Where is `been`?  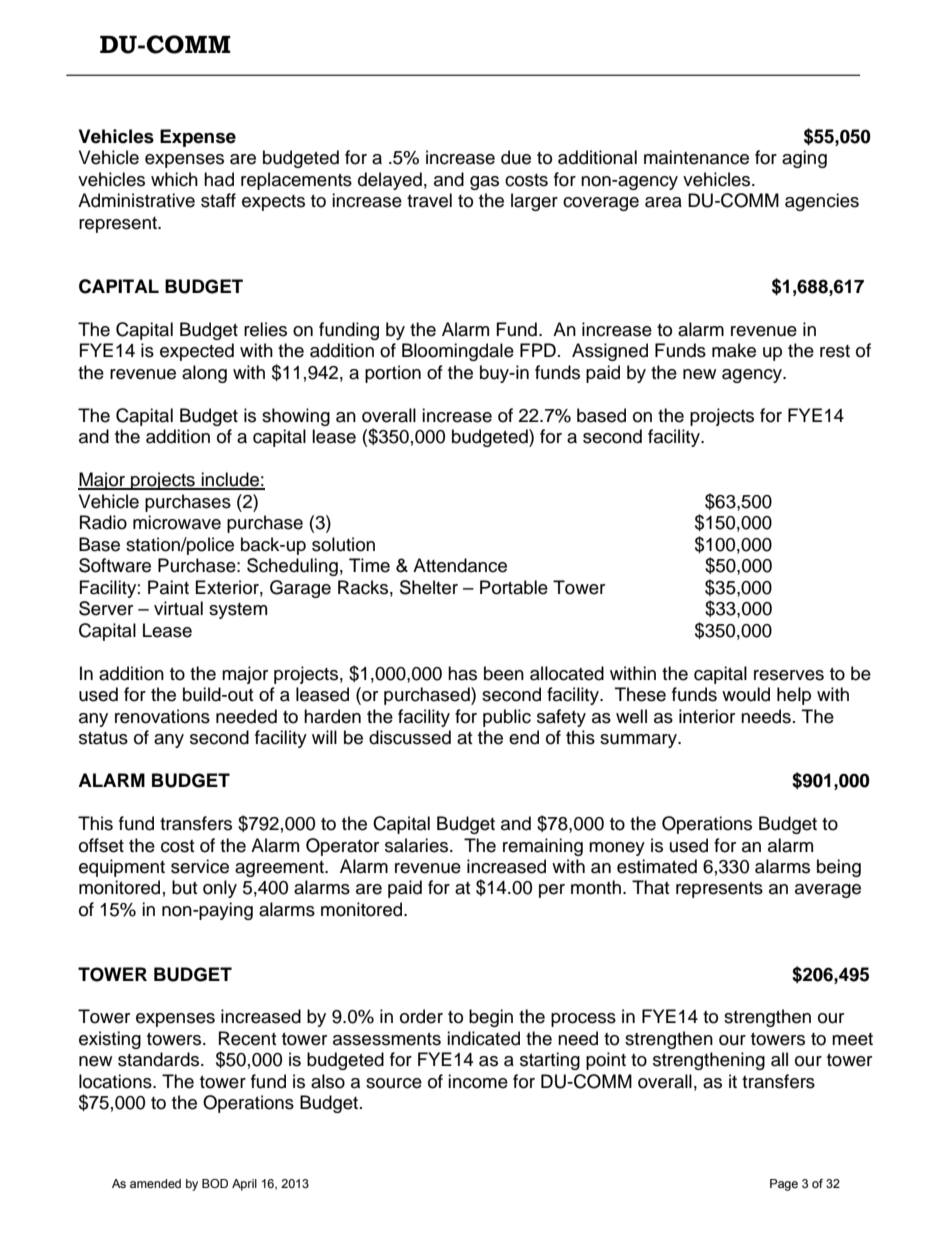 been is located at coordinates (504, 673).
